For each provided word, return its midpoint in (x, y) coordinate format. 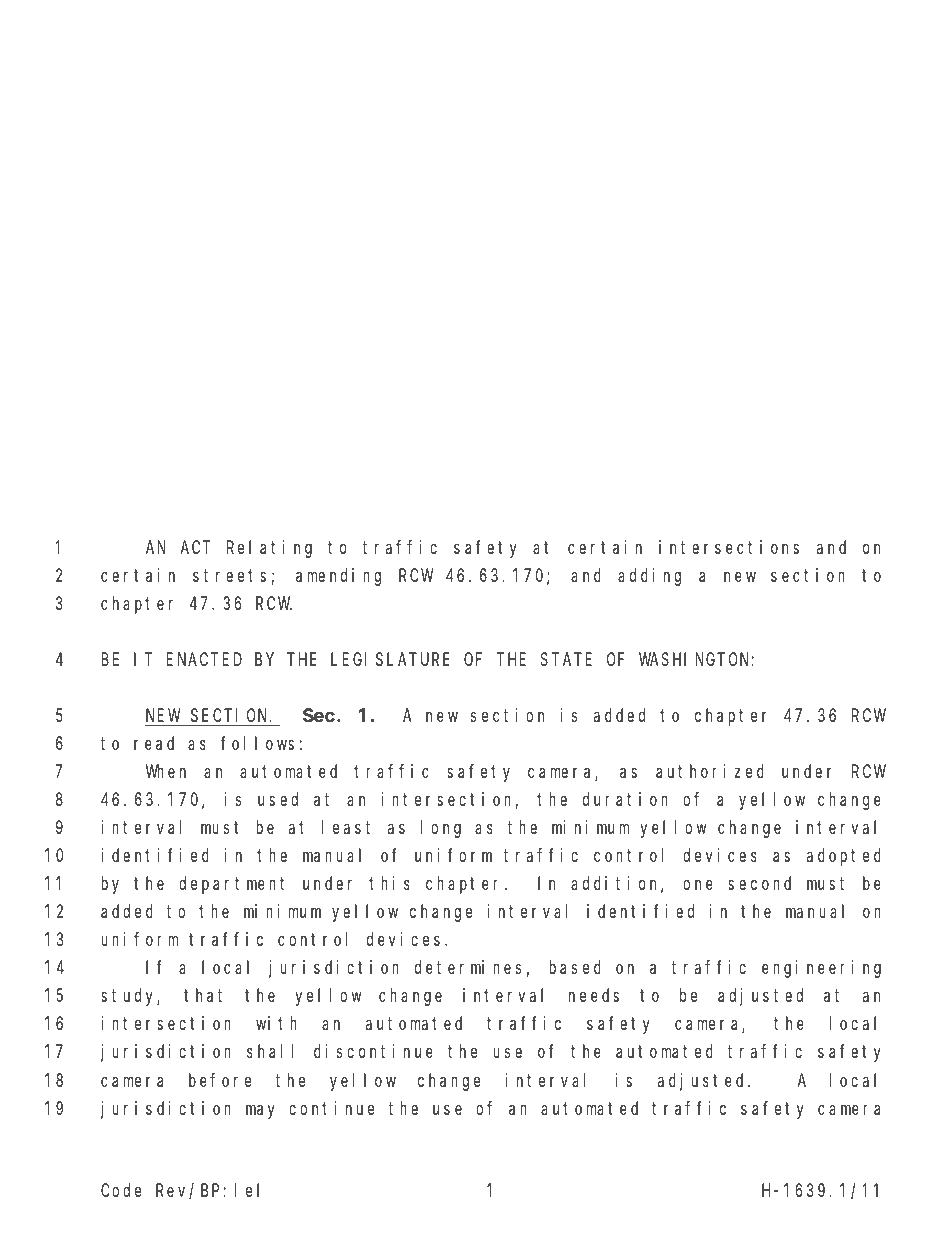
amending (338, 577)
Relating (269, 549)
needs (594, 995)
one (698, 885)
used (278, 799)
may (260, 1111)
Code (121, 1190)
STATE (566, 659)
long (441, 829)
